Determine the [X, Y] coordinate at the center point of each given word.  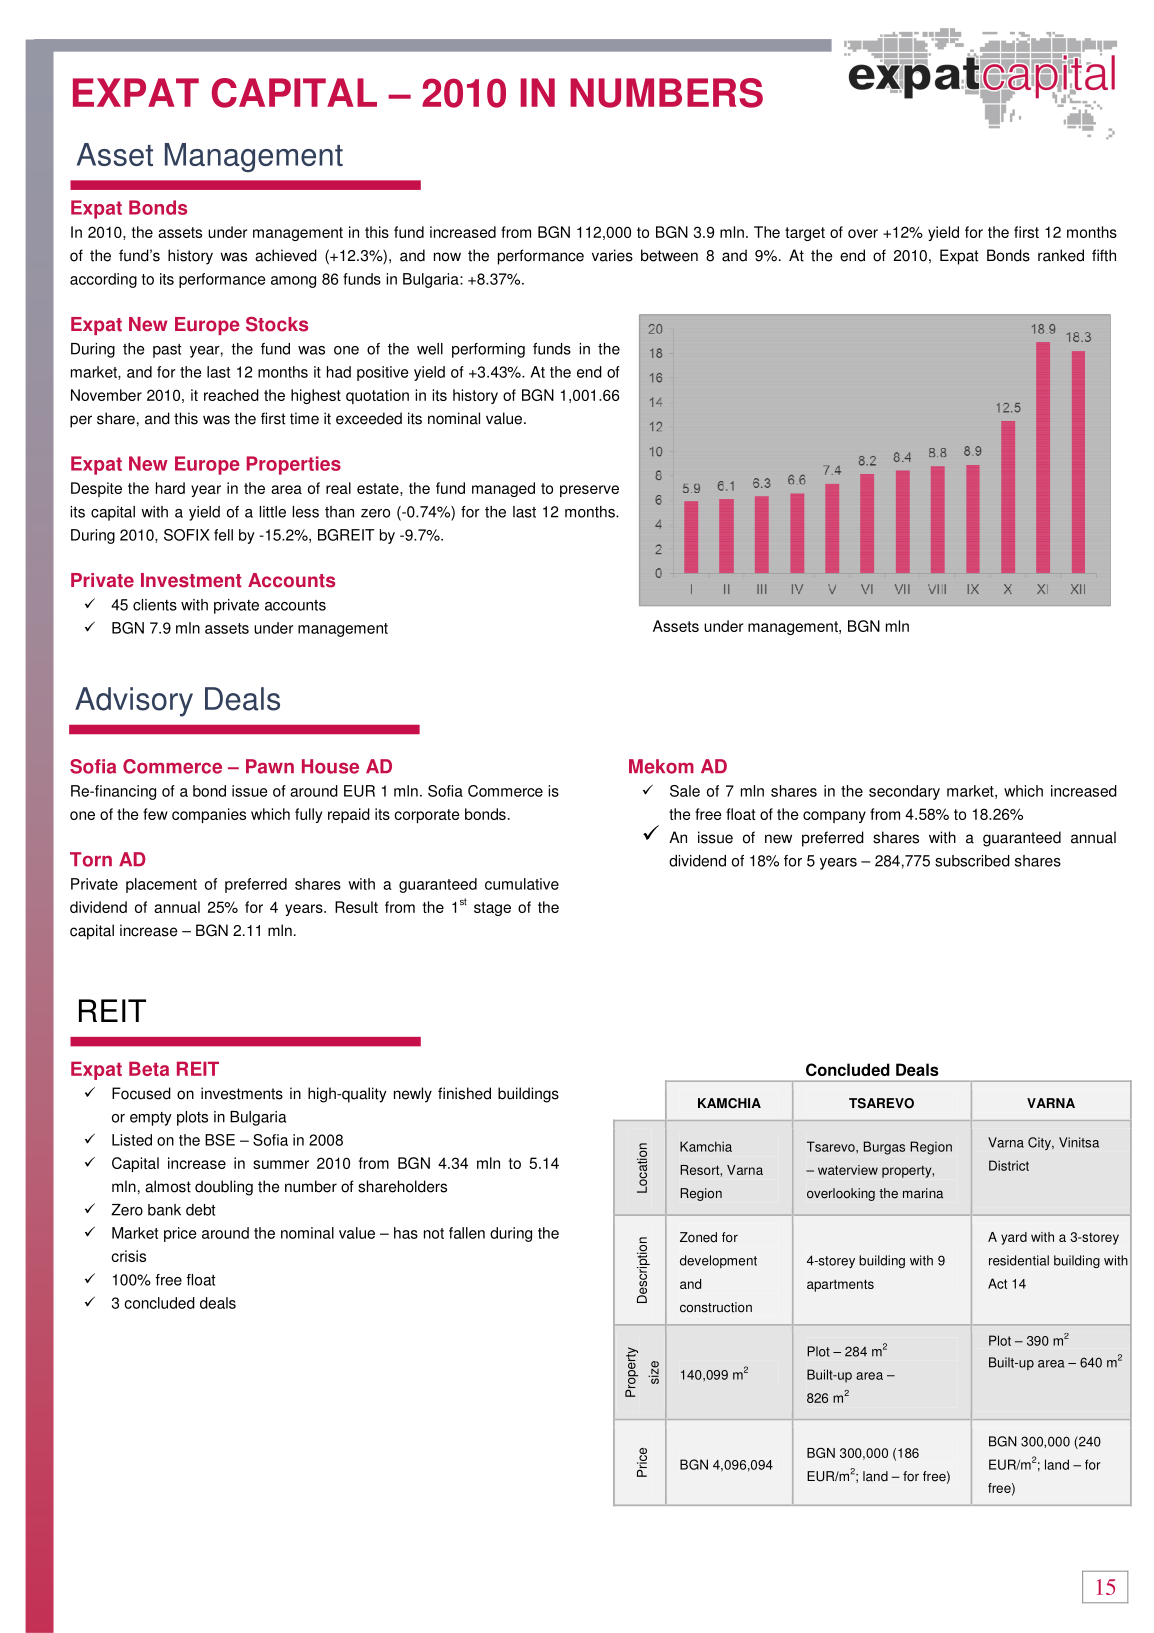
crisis [128, 1256]
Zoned [698, 1237]
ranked [1061, 255]
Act [997, 1283]
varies [612, 255]
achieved [286, 255]
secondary [904, 792]
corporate [427, 816]
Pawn [270, 766]
